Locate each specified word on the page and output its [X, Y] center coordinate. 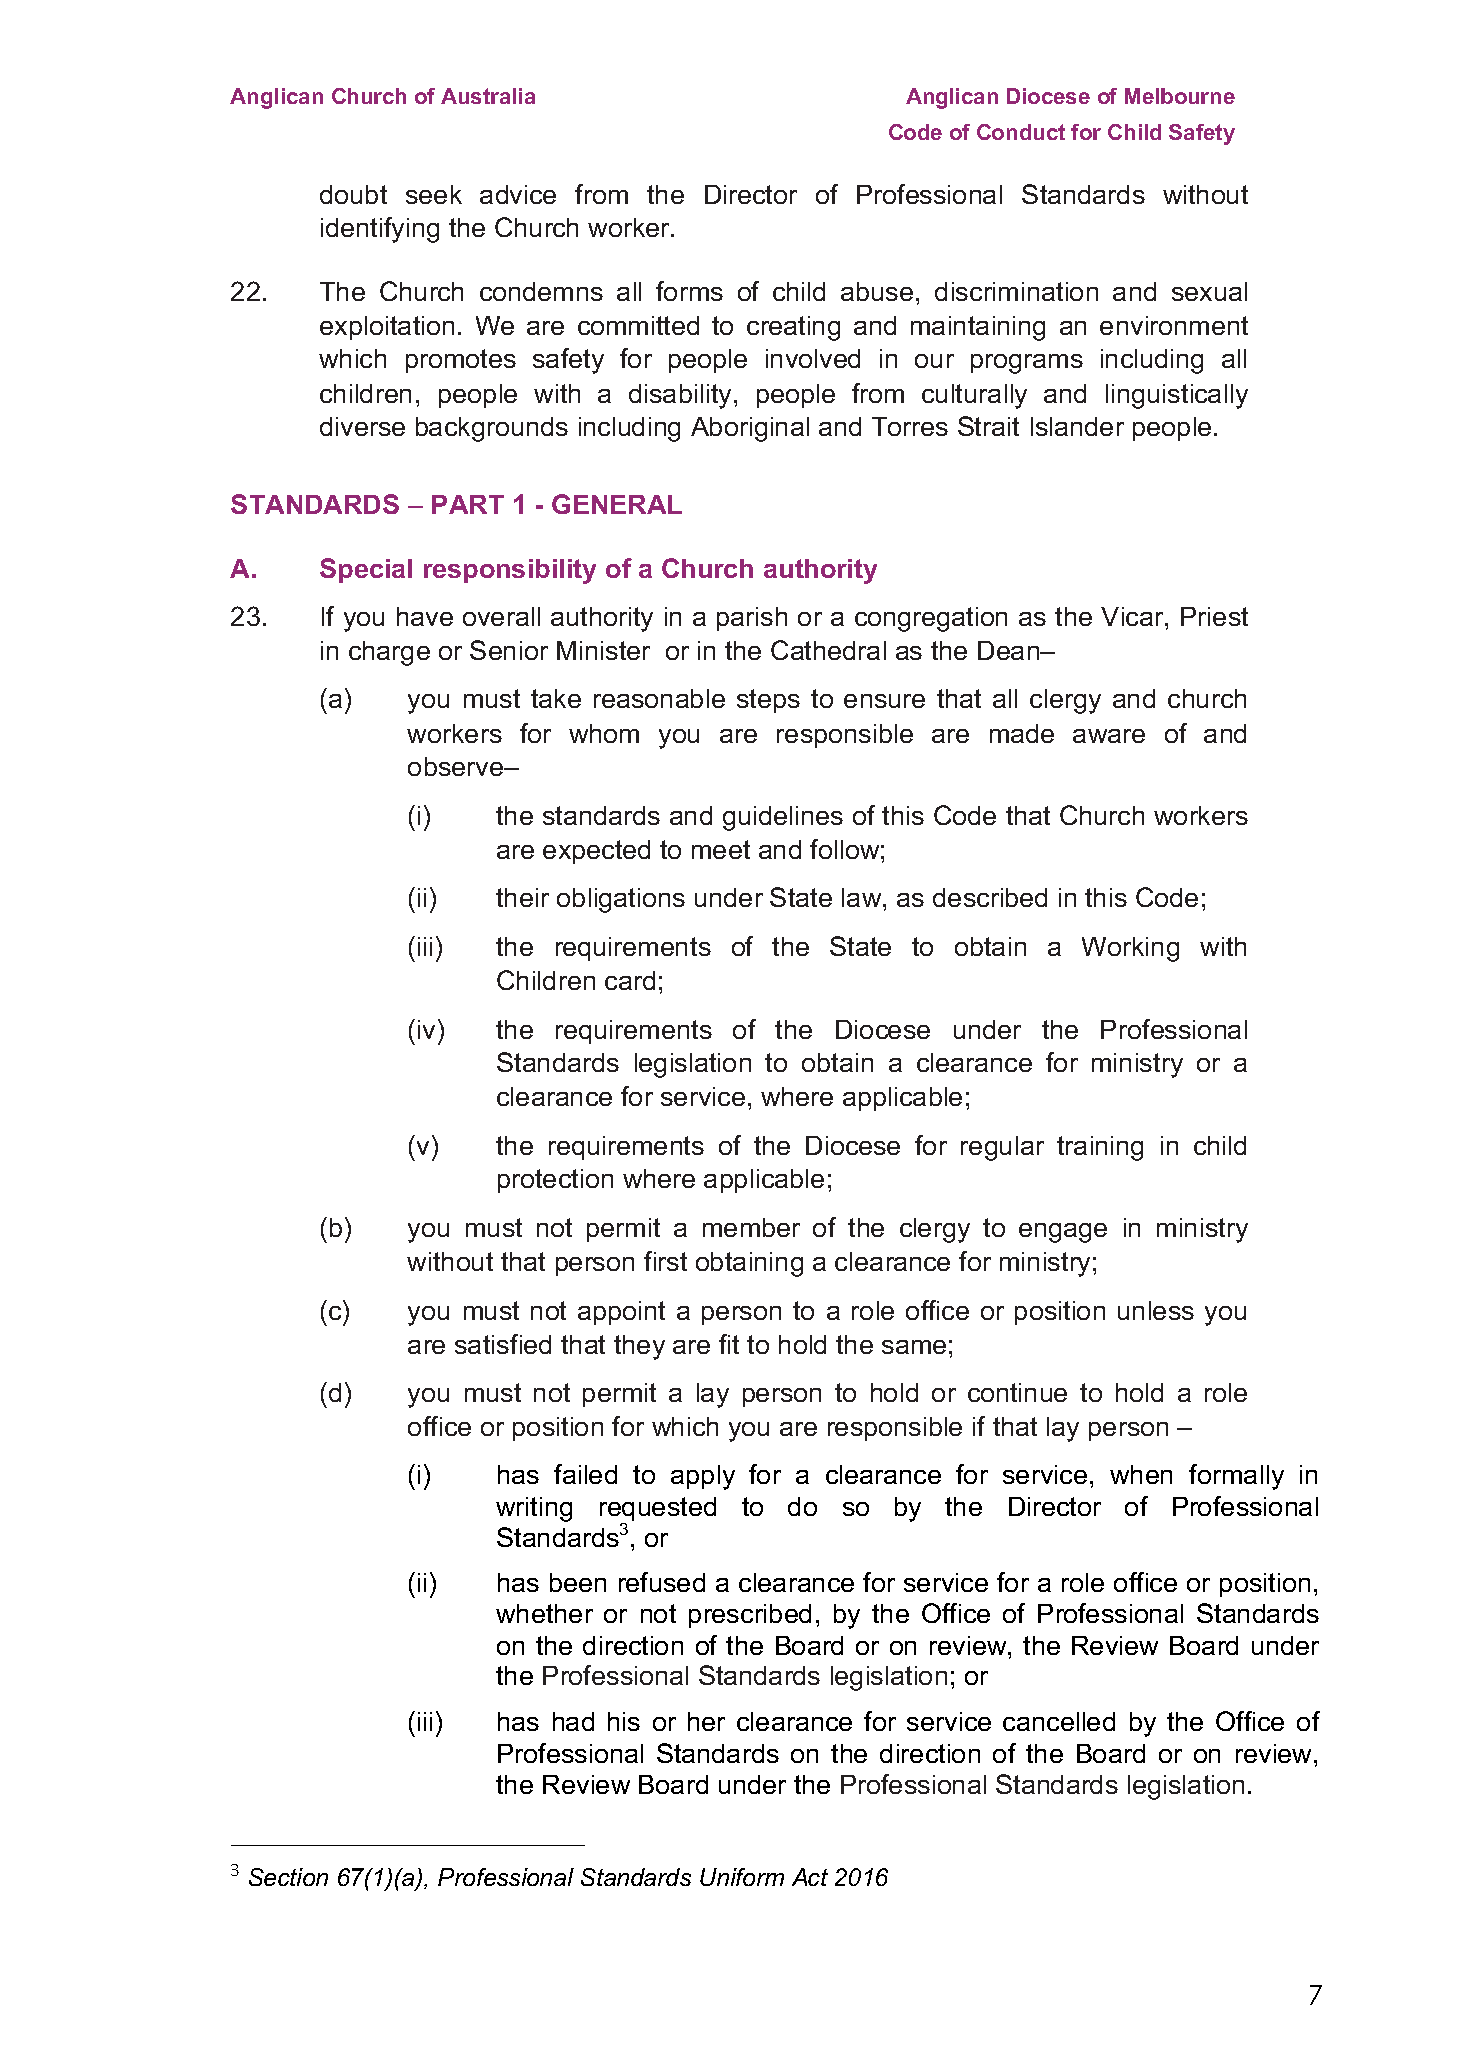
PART [468, 504]
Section [288, 1877]
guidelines [783, 818]
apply [703, 1477]
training [1100, 1148]
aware [1109, 736]
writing [534, 1509]
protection [555, 1181]
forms [689, 291]
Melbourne [1180, 96]
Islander [1077, 426]
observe [457, 766]
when [1141, 1474]
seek [434, 194]
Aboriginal [750, 429]
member [751, 1227]
